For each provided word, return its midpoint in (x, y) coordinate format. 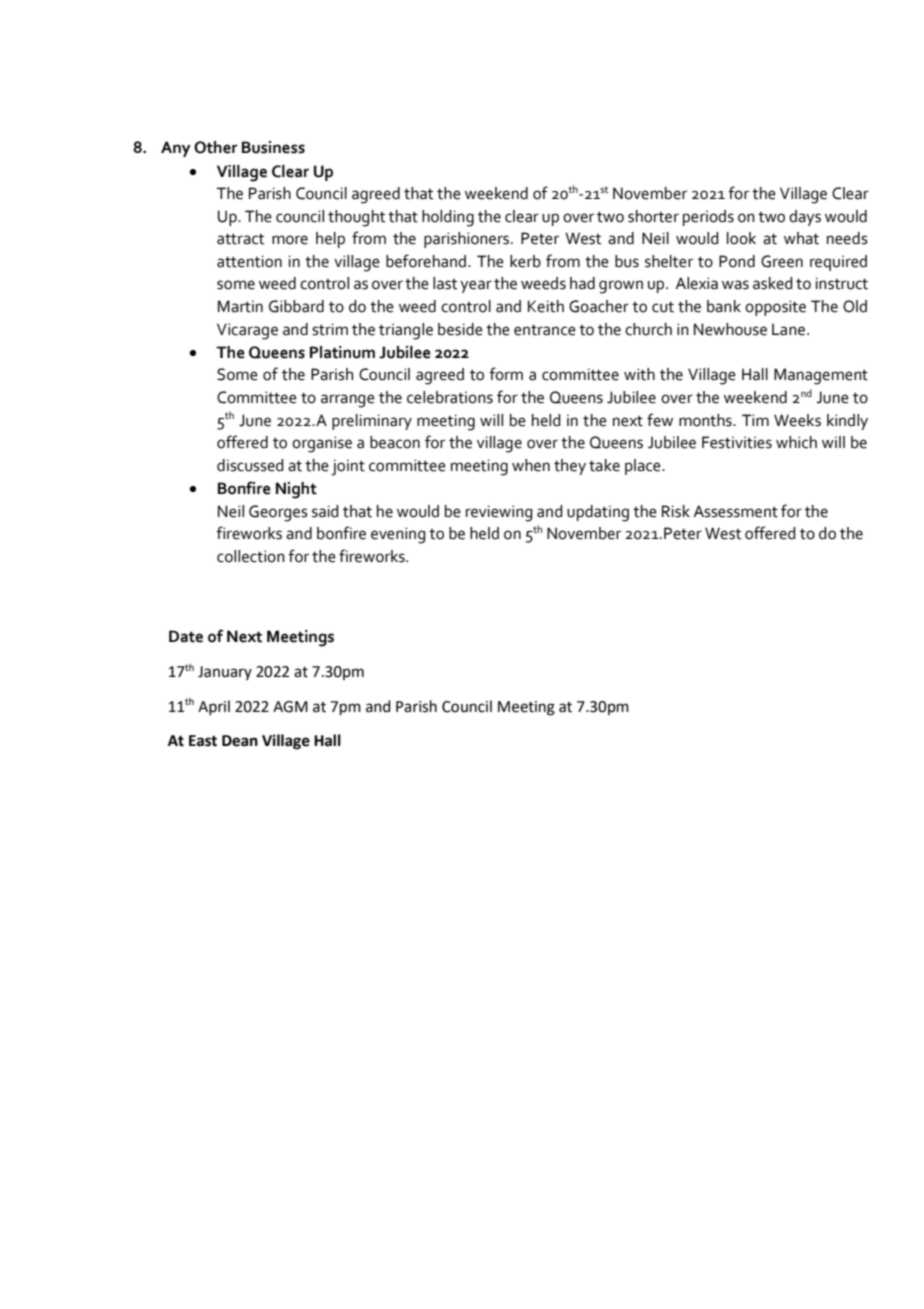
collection (251, 556)
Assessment (735, 511)
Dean (240, 741)
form (506, 374)
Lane (790, 329)
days (805, 218)
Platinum (342, 352)
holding (448, 218)
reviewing (499, 513)
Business (273, 147)
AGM (290, 707)
